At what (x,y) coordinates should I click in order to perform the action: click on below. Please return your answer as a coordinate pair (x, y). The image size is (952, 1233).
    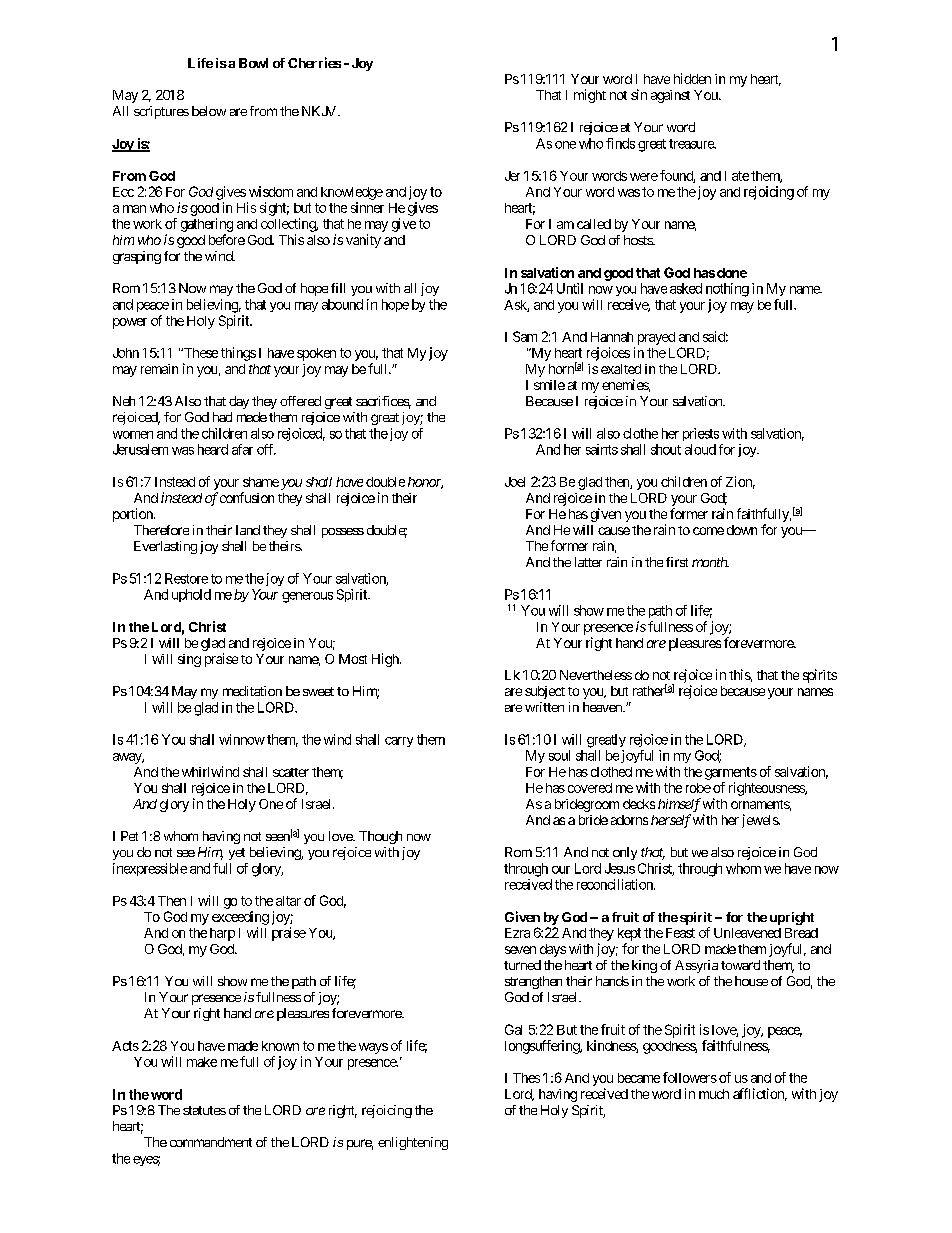
    Looking at the image, I should click on (209, 111).
